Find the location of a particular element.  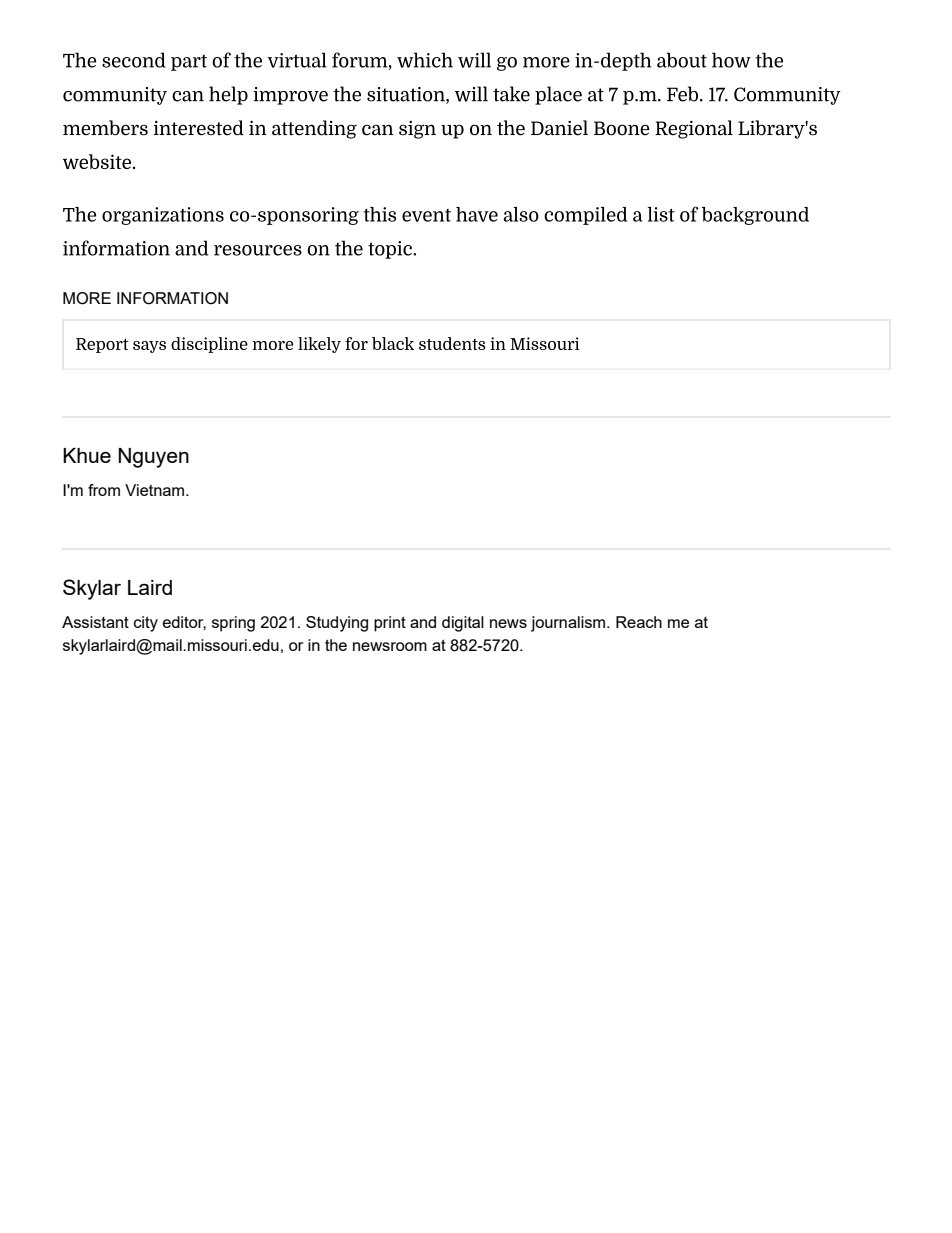

list is located at coordinates (661, 214).
